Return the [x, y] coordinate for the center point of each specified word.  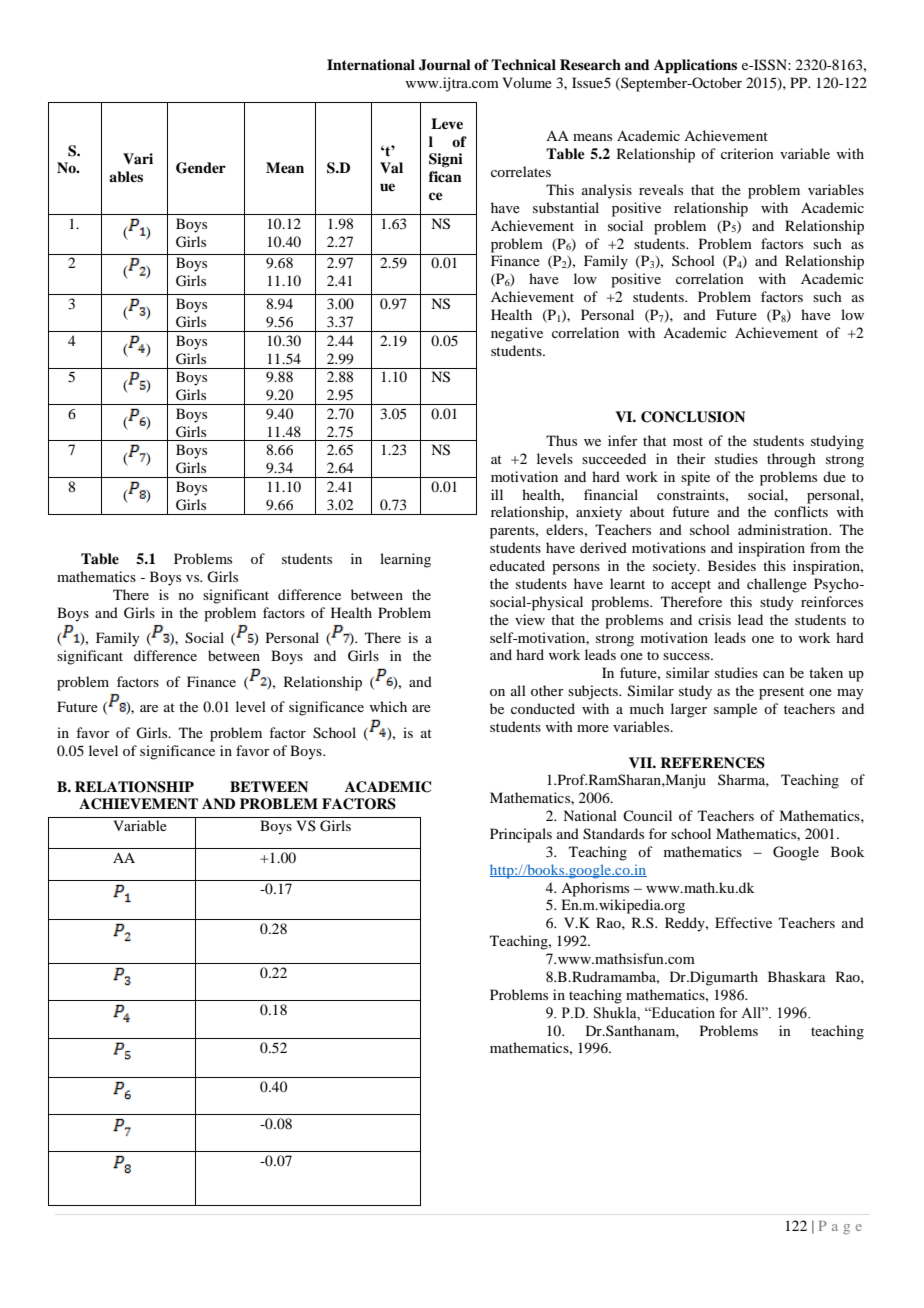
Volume [527, 82]
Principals [521, 835]
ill [497, 494]
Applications [695, 66]
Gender [201, 168]
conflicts [801, 511]
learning [405, 560]
